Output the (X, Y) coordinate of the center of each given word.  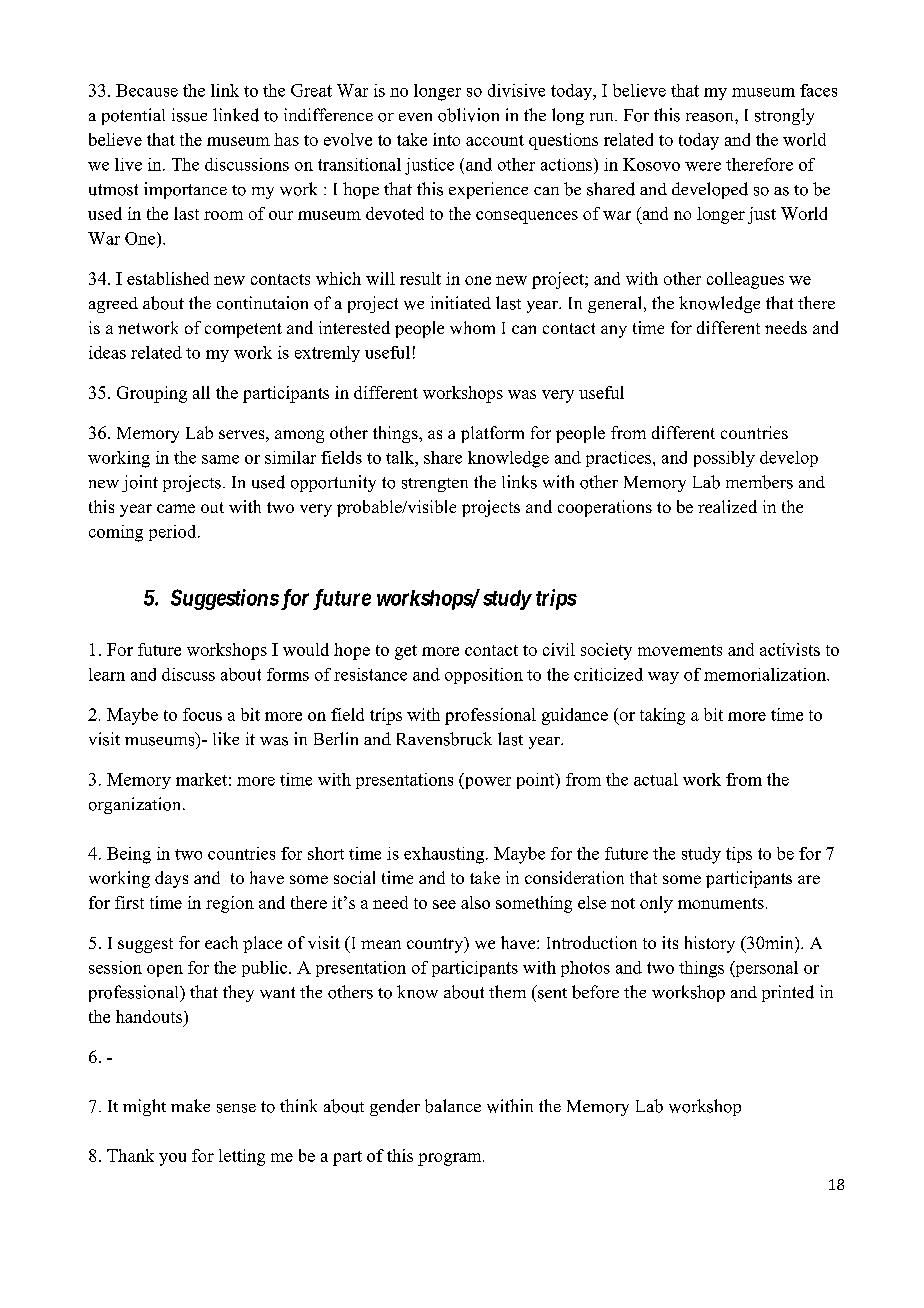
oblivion (468, 115)
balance (453, 1106)
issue (189, 115)
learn (107, 674)
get (406, 652)
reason (711, 117)
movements (680, 650)
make (190, 1105)
